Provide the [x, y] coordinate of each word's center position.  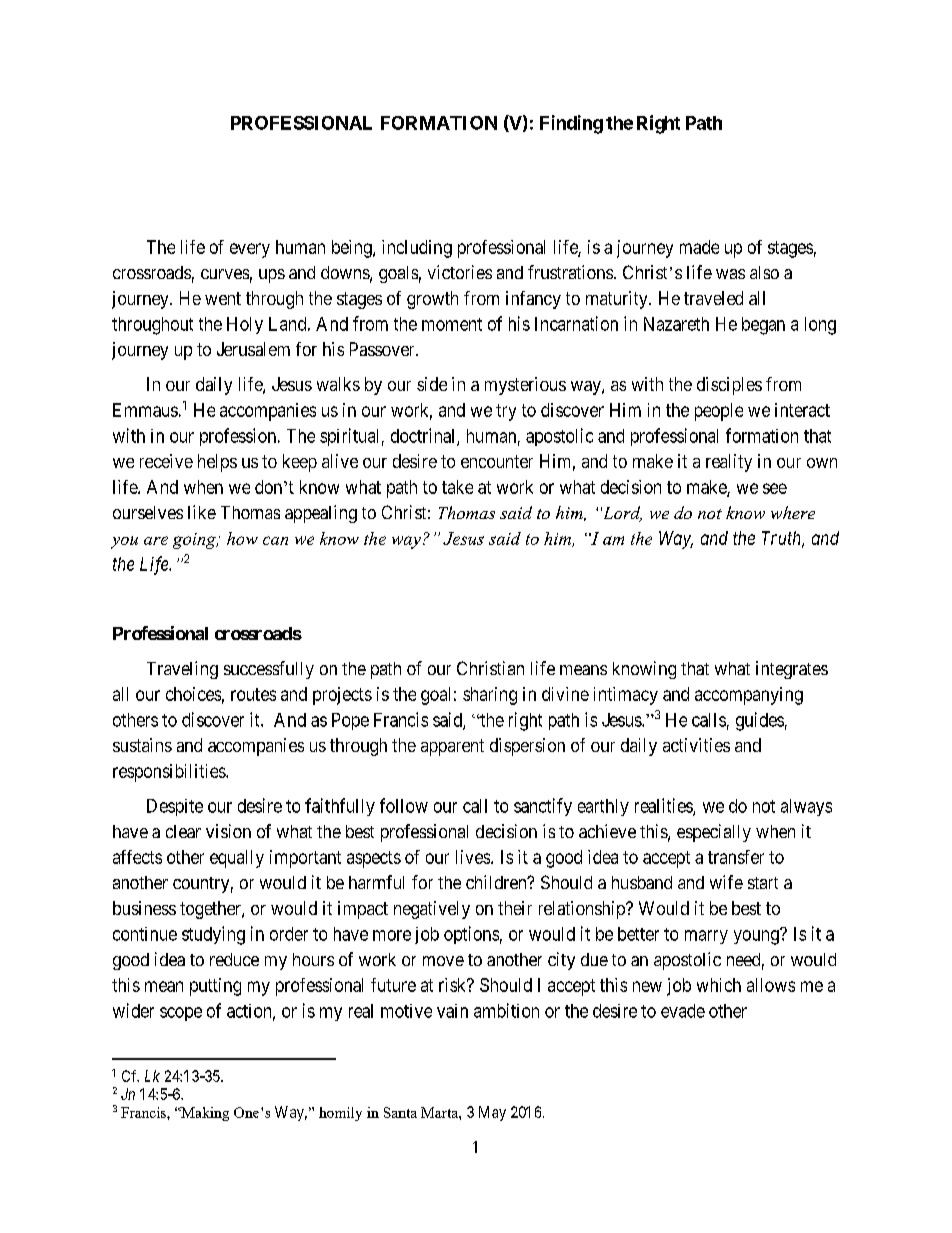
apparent [452, 747]
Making [204, 1114]
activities [696, 745]
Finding [571, 124]
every [250, 250]
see [775, 488]
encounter [497, 461]
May [492, 1113]
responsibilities [170, 773]
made [699, 247]
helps [217, 463]
